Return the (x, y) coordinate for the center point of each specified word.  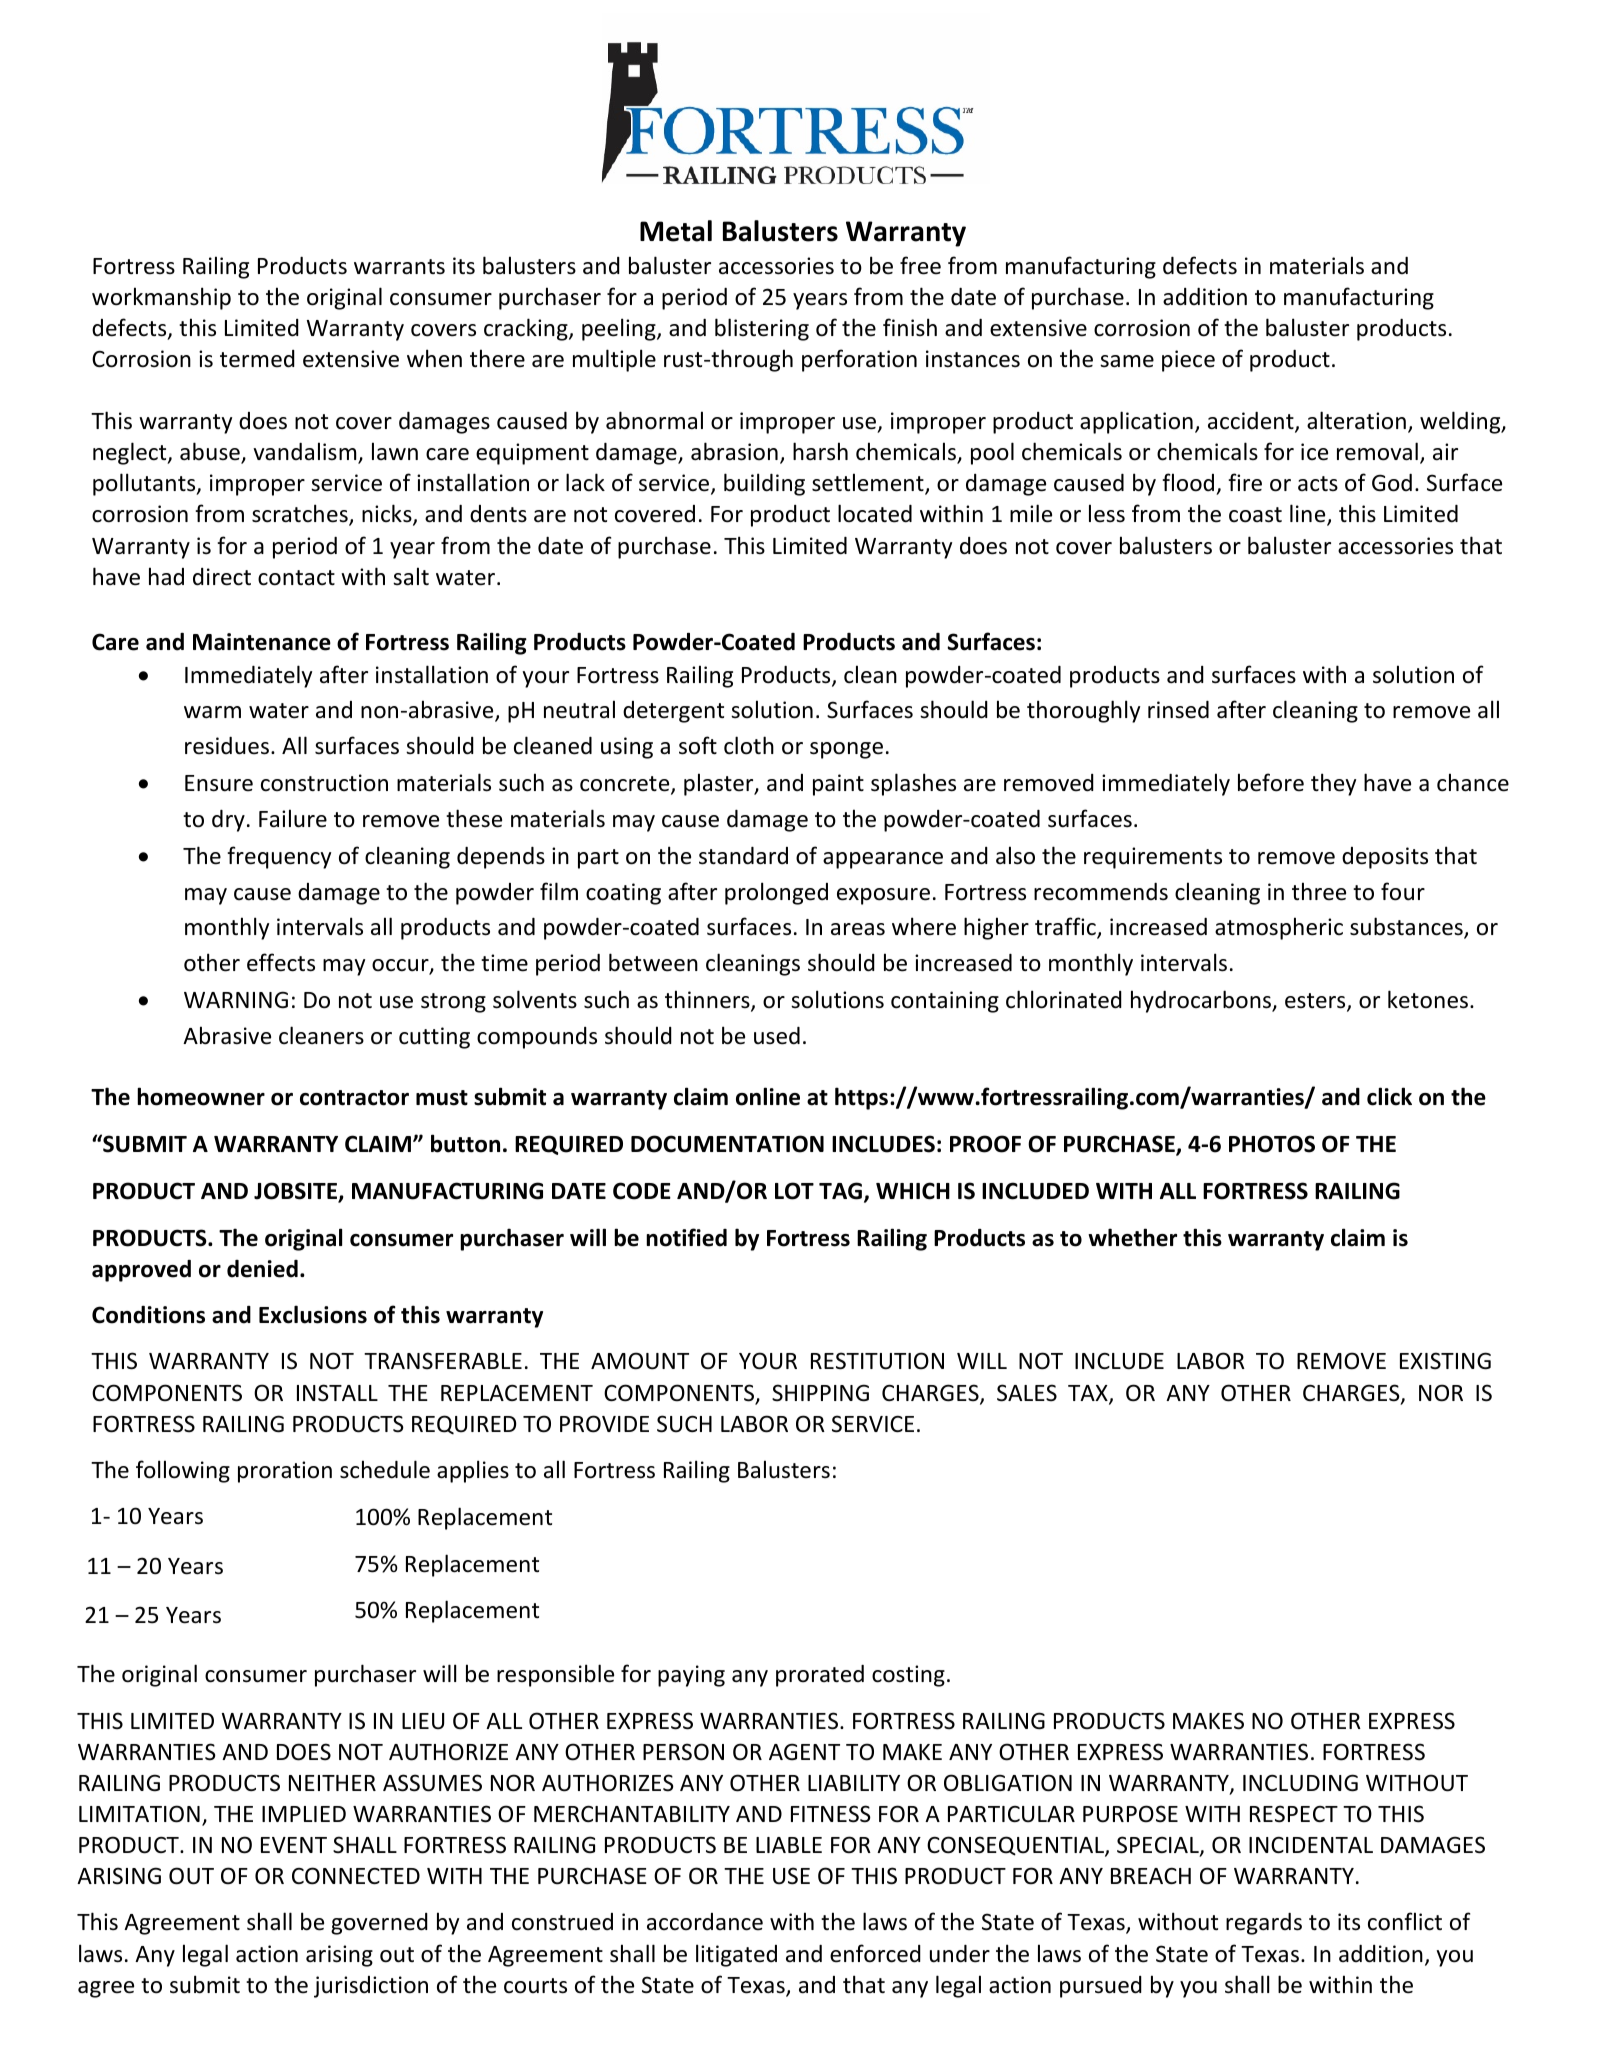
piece (1188, 361)
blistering (762, 329)
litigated (736, 1955)
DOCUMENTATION (727, 1144)
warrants (399, 267)
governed (379, 1924)
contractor (354, 1098)
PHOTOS (1272, 1144)
